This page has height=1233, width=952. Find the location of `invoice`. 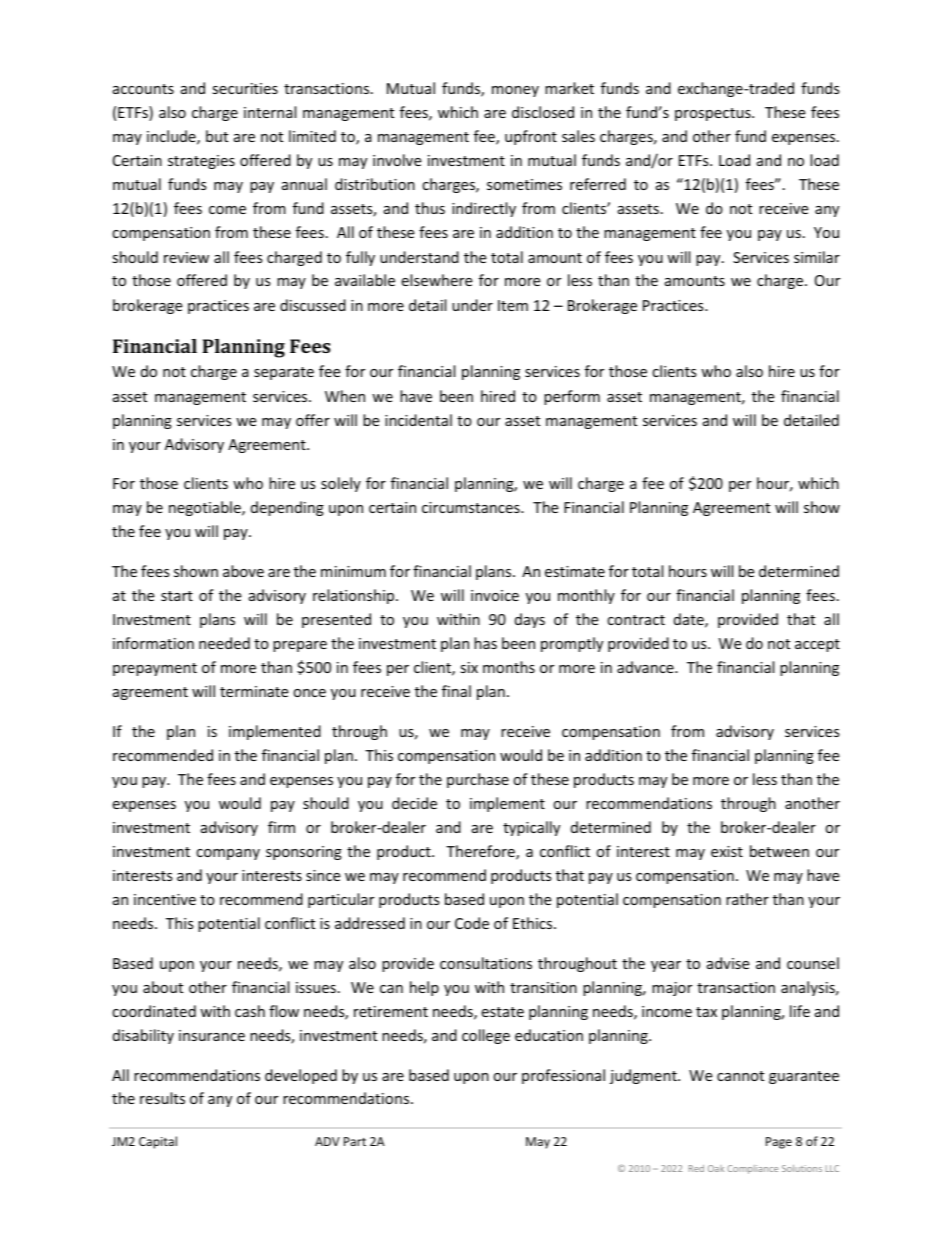

invoice is located at coordinates (495, 595).
